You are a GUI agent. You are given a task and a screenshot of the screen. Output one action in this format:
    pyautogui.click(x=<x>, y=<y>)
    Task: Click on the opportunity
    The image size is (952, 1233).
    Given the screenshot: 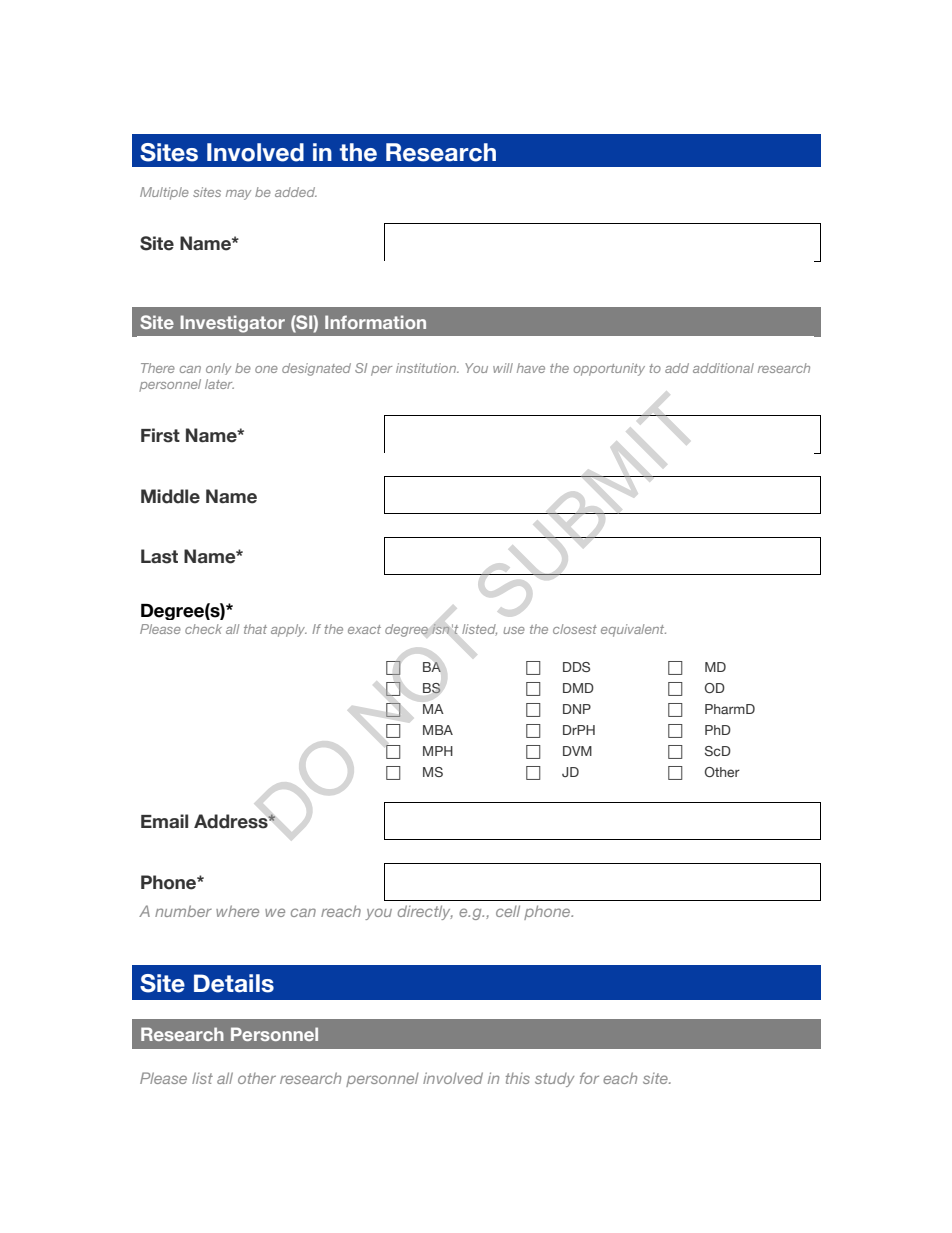 What is the action you would take?
    pyautogui.click(x=609, y=369)
